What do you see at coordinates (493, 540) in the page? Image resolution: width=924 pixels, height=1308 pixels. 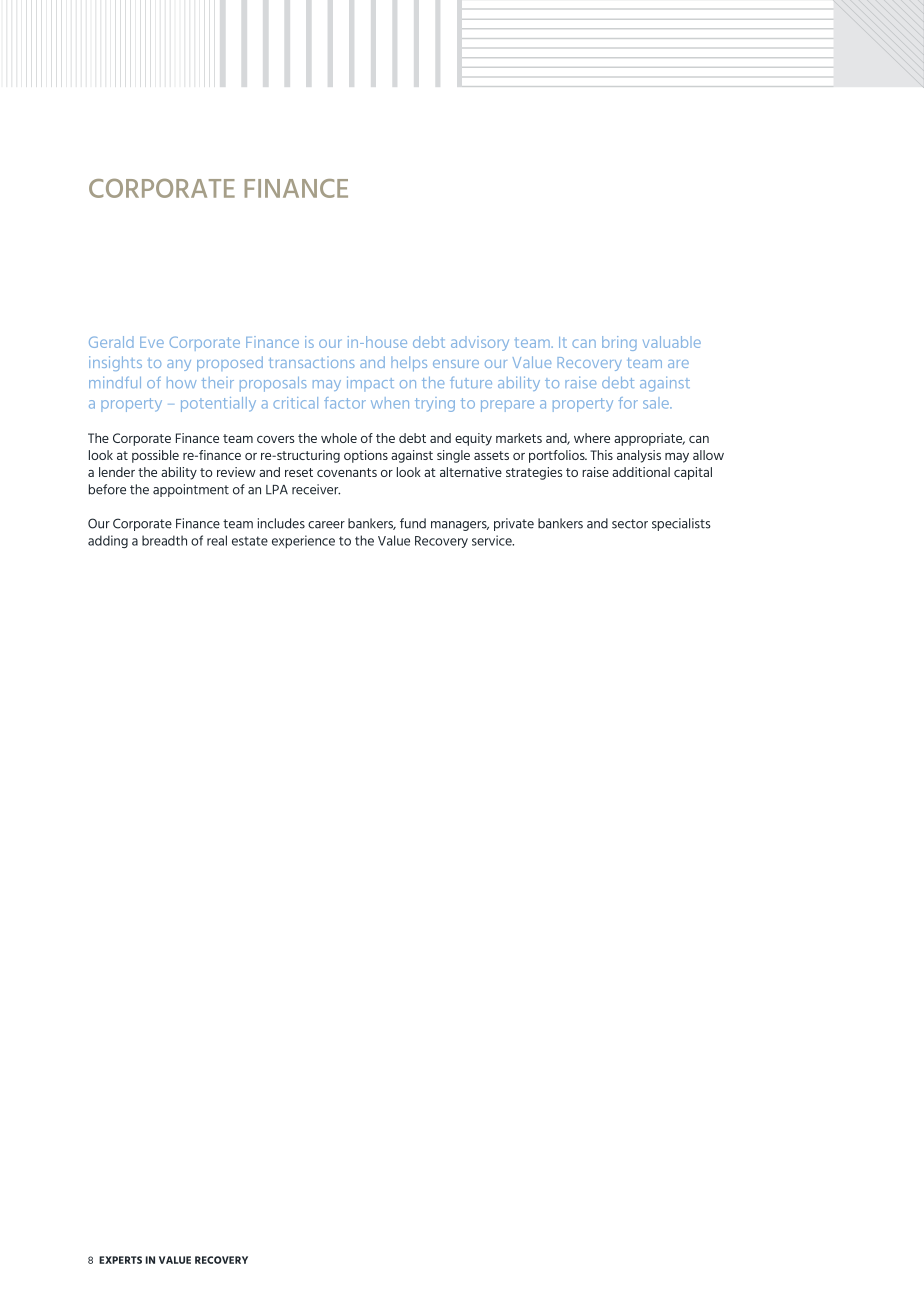 I see `service` at bounding box center [493, 540].
